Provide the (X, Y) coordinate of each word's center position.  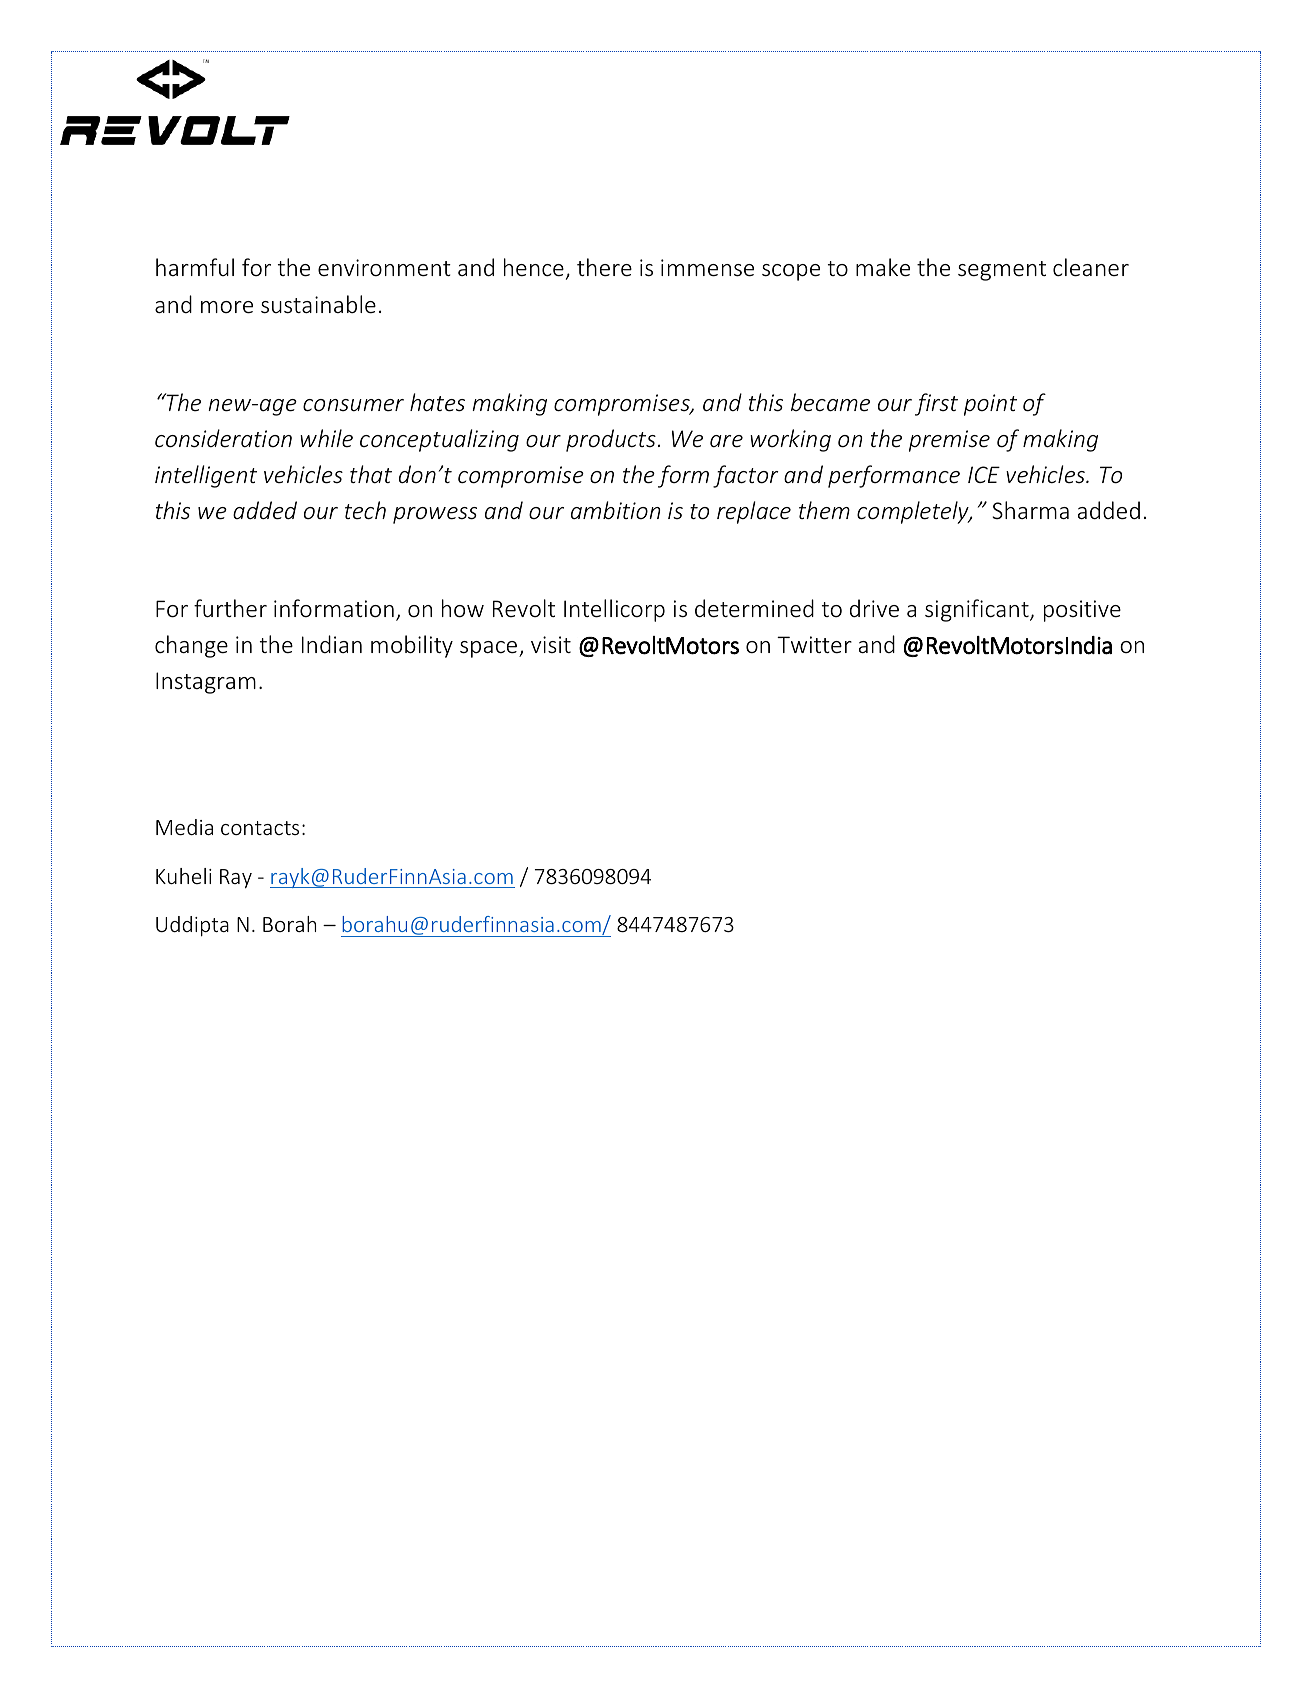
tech (365, 510)
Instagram (206, 683)
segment (1002, 271)
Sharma (1030, 510)
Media (184, 827)
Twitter (814, 645)
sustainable (318, 304)
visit (551, 644)
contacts (260, 828)
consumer (353, 405)
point (990, 405)
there (604, 267)
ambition (615, 510)
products (611, 440)
